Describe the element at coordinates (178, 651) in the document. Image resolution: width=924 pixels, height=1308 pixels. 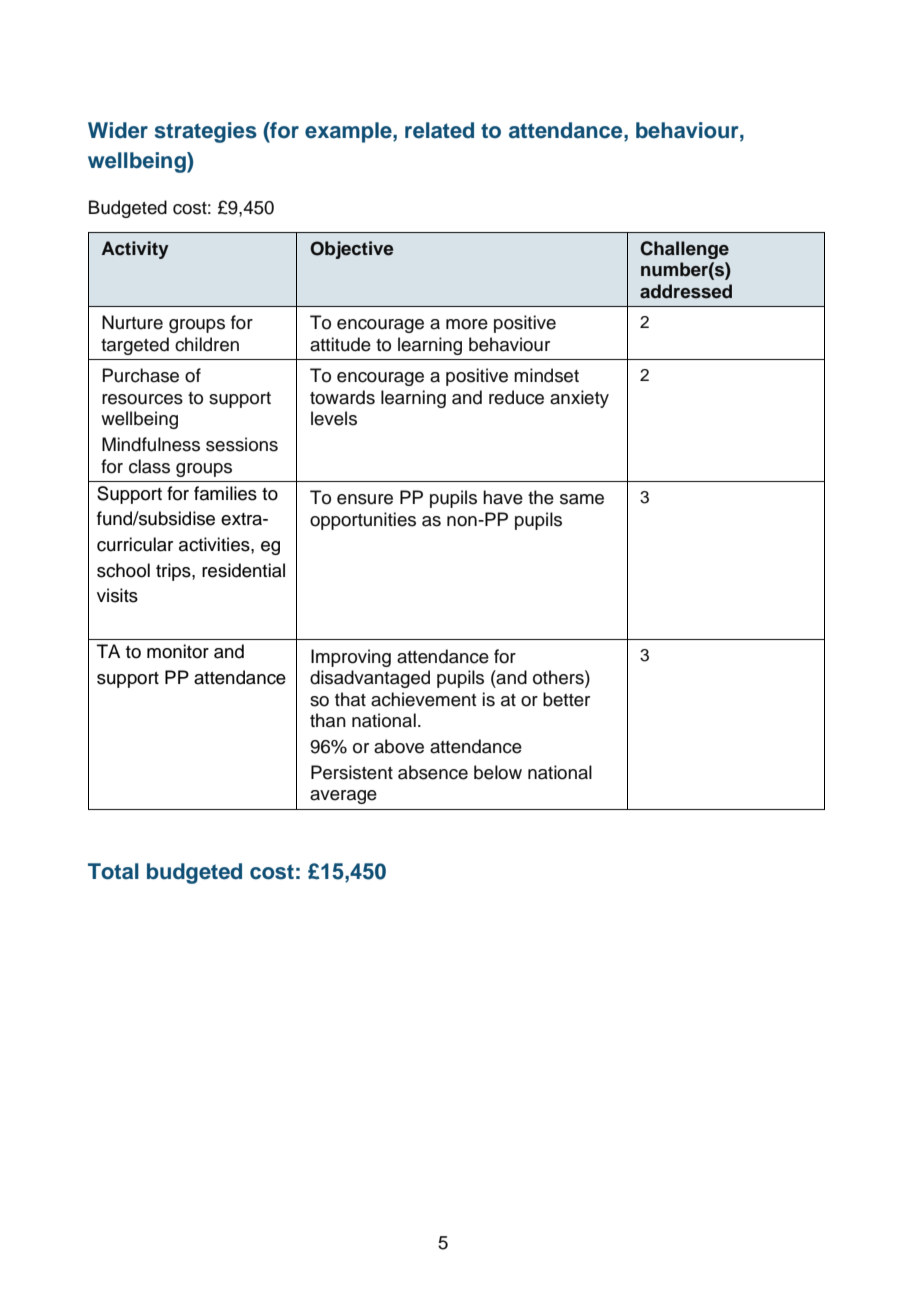
I see `monitor` at that location.
